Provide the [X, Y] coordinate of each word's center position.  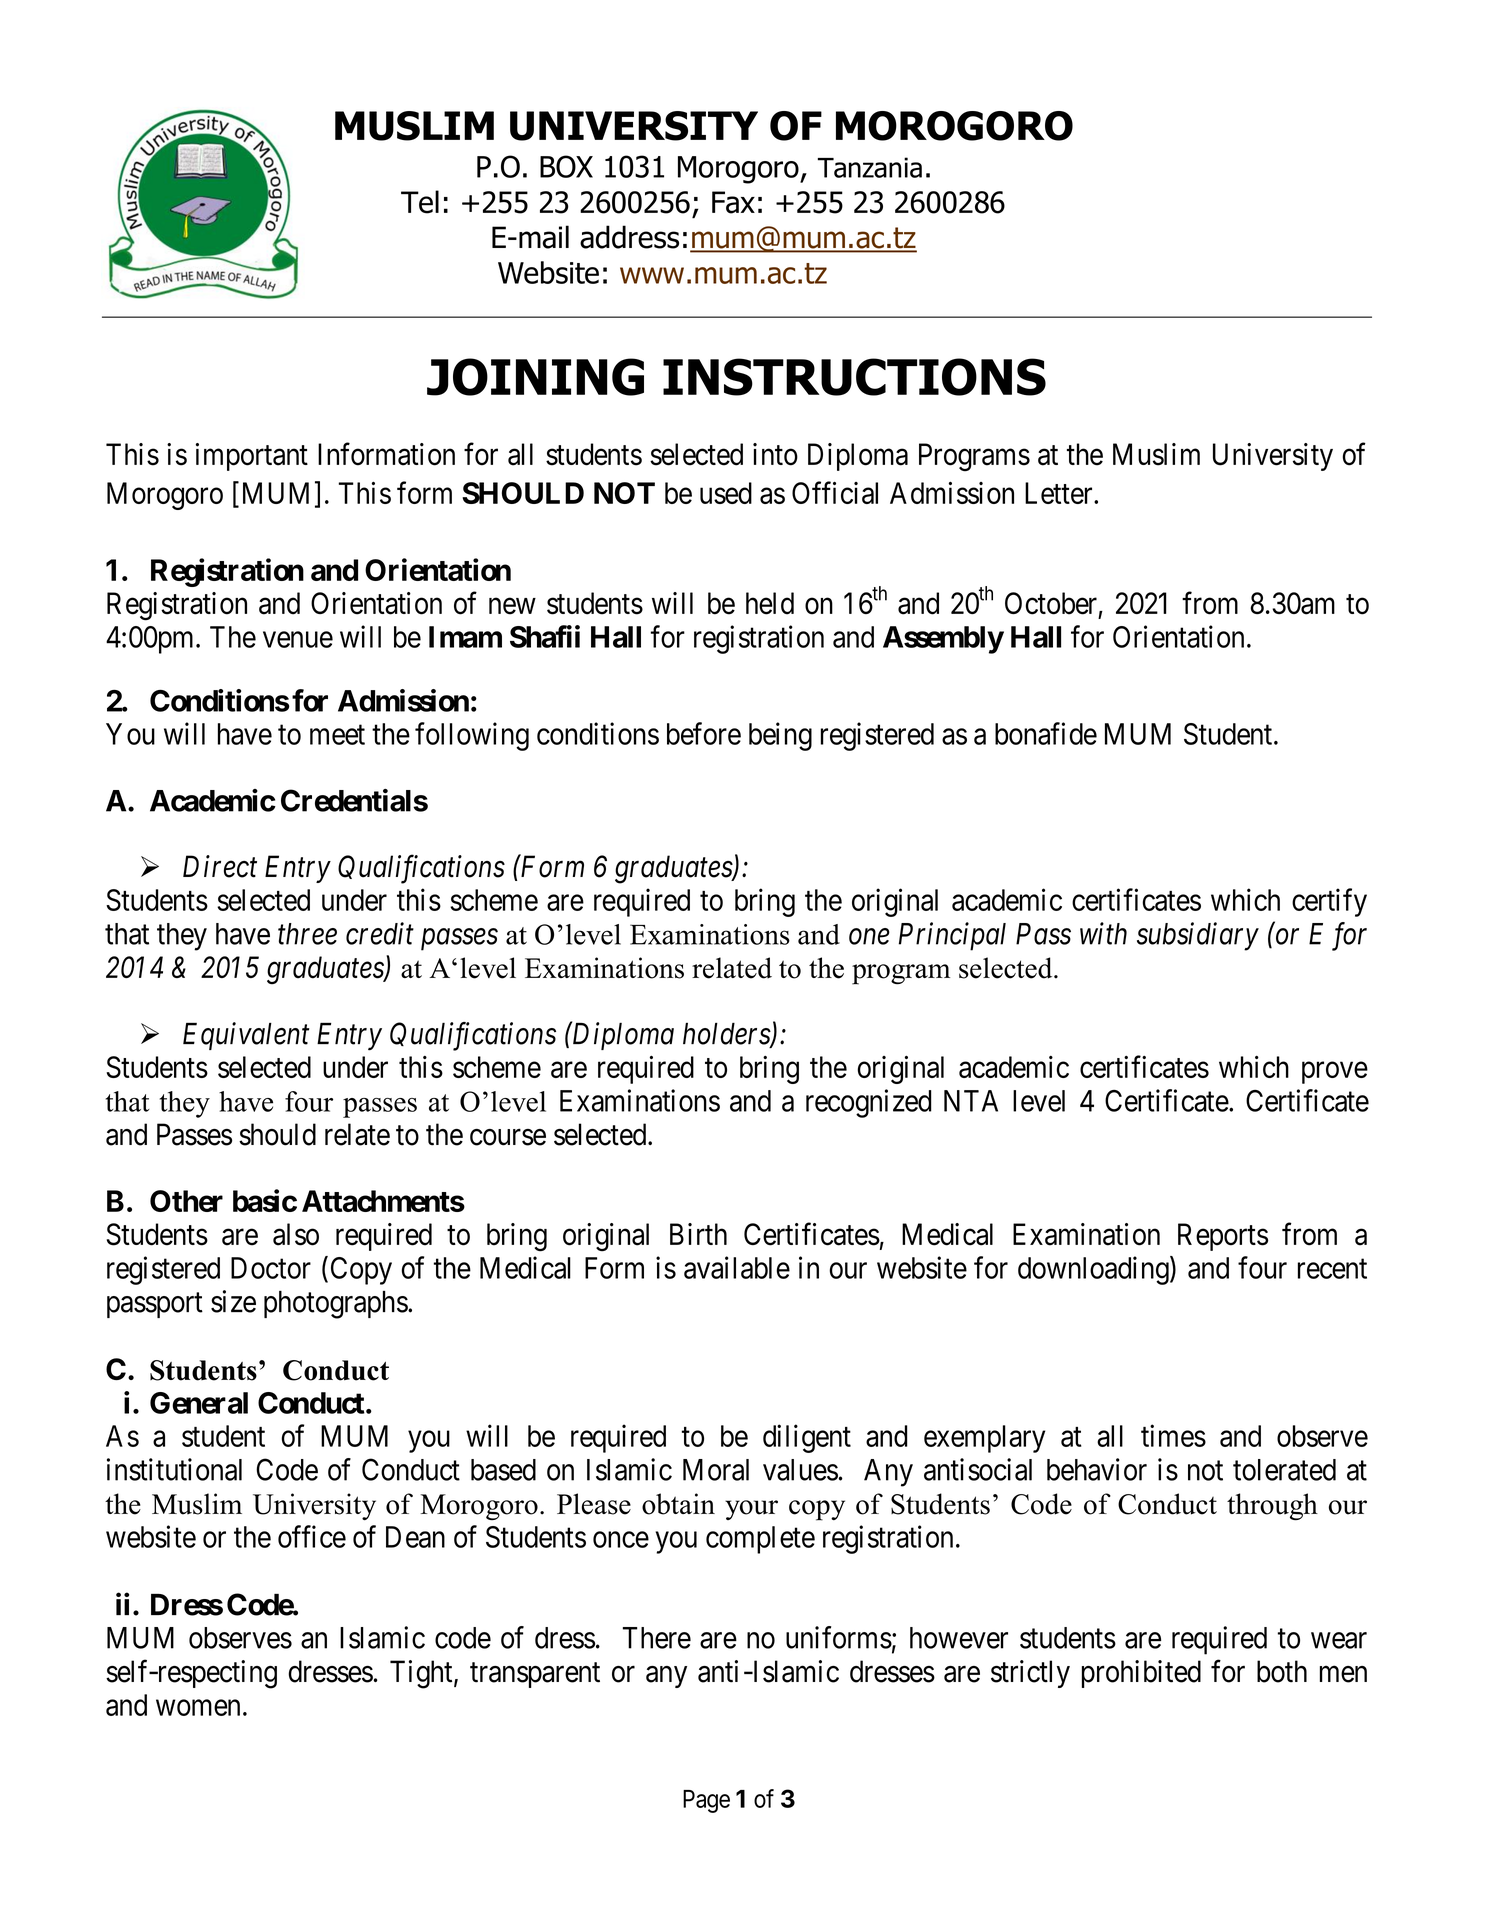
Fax [733, 202]
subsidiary [1198, 936]
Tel [420, 202]
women [198, 1708]
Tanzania [870, 167]
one [869, 937]
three [307, 934]
